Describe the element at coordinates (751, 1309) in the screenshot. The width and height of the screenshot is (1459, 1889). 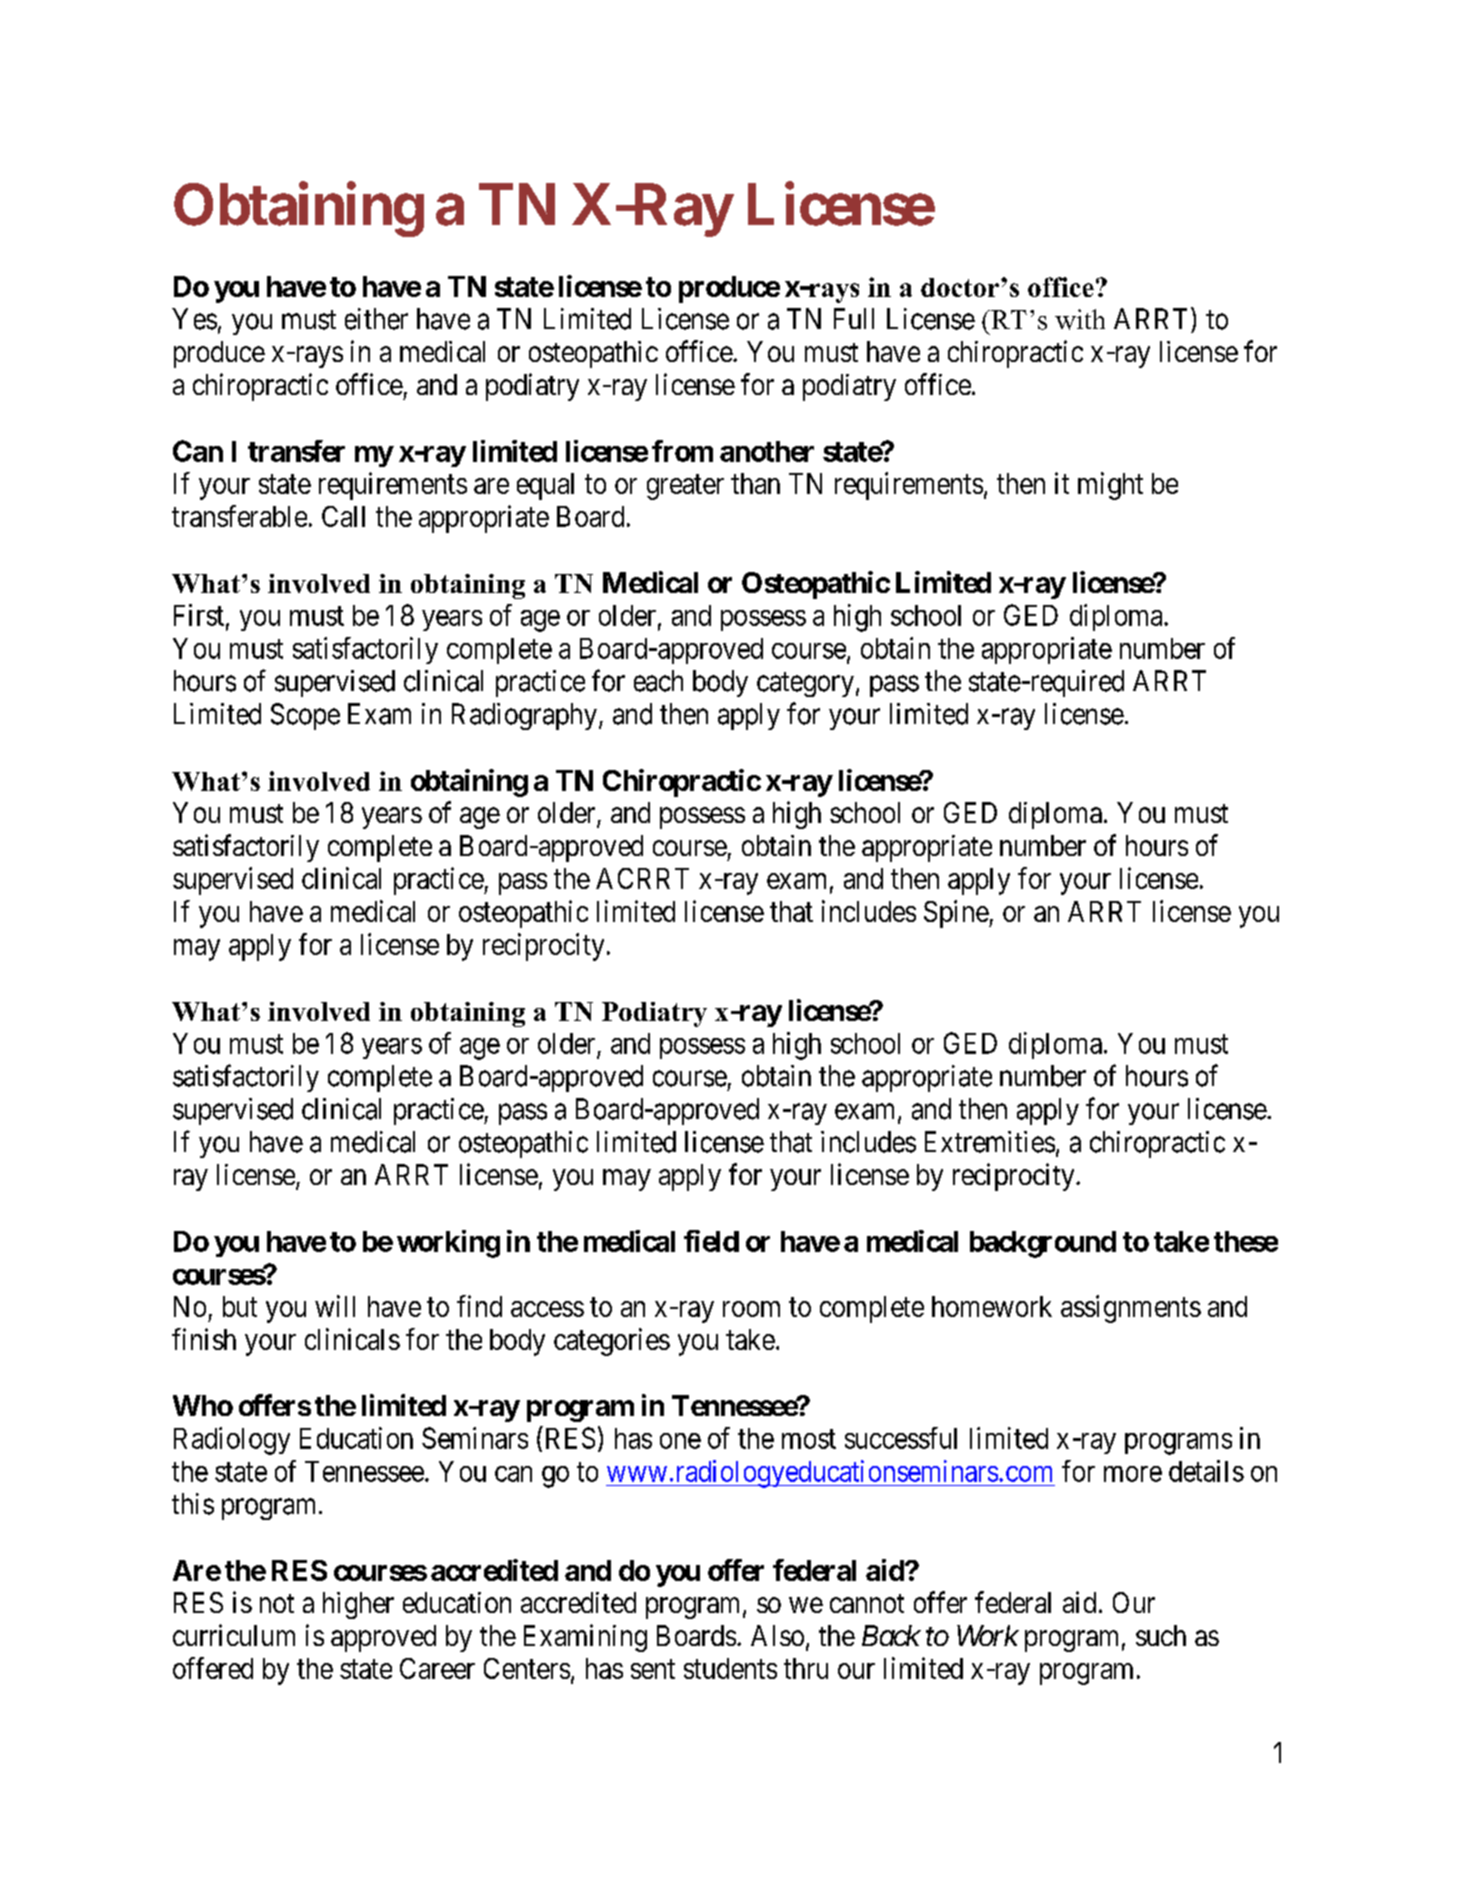
I see `room` at that location.
